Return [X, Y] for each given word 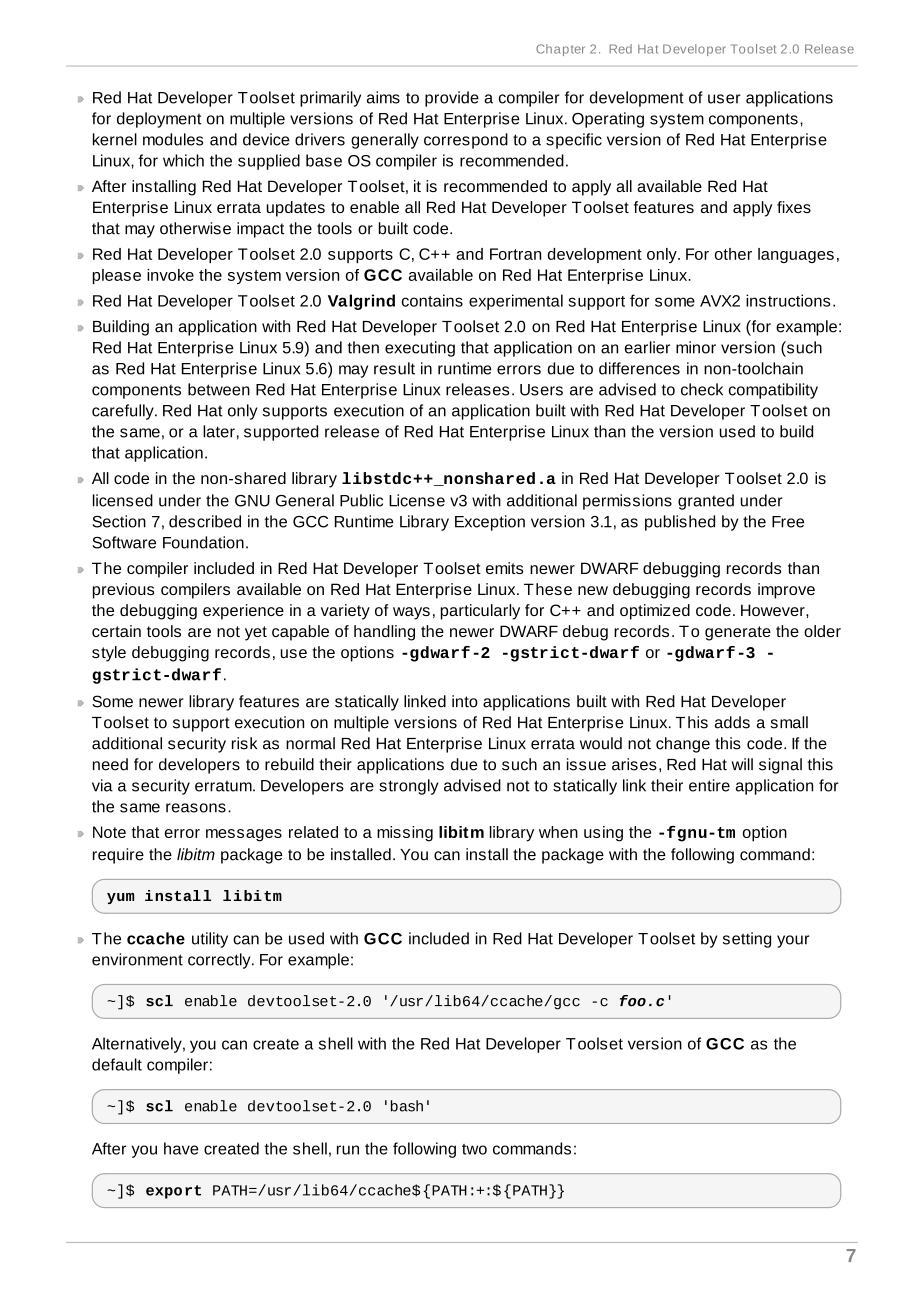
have [181, 1148]
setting [747, 940]
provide [452, 99]
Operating [608, 120]
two [474, 1149]
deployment [159, 120]
